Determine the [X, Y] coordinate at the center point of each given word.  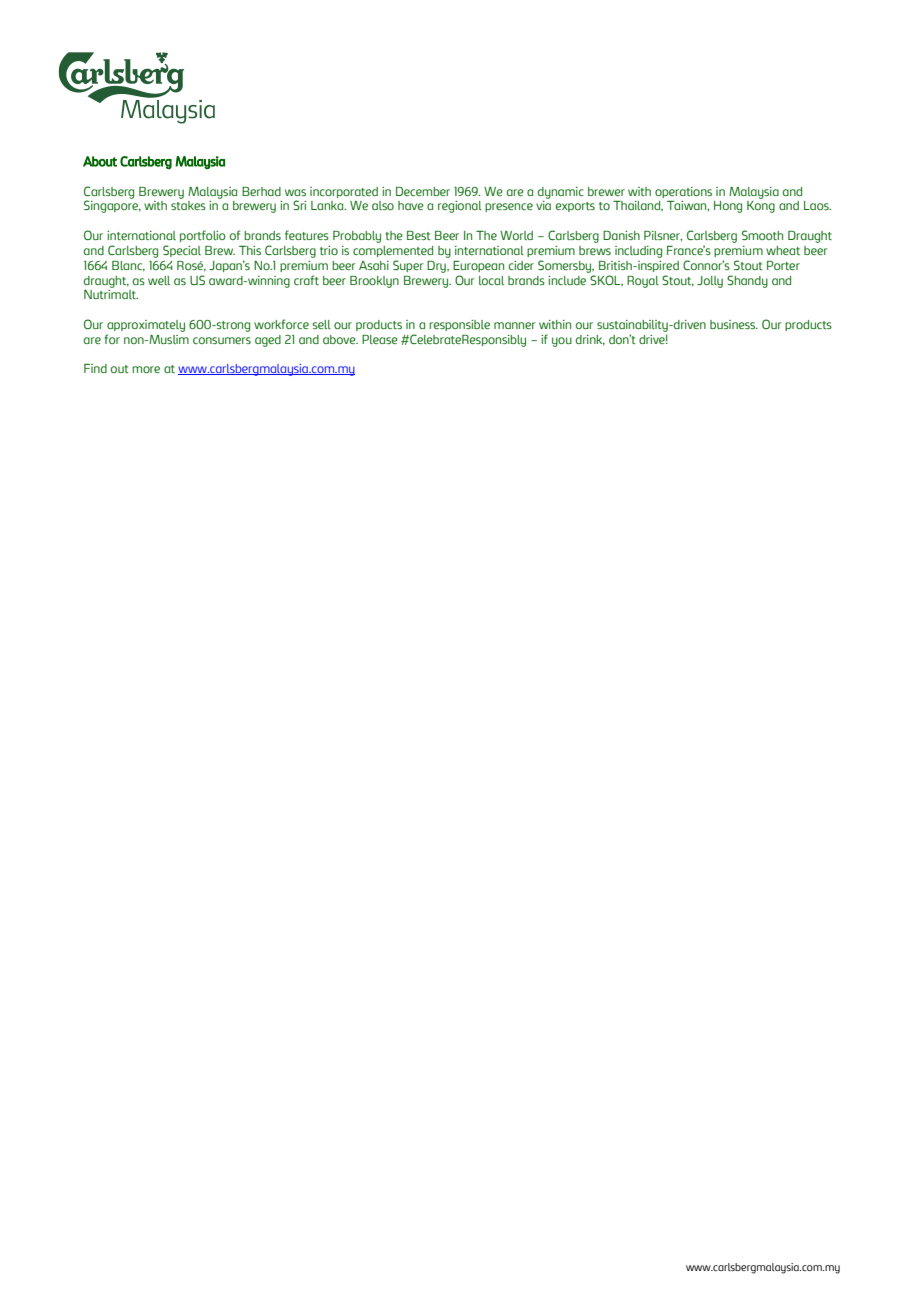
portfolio [203, 236]
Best [419, 235]
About [100, 161]
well [159, 280]
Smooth [762, 235]
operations [683, 192]
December [423, 191]
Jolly [710, 282]
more [146, 369]
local [491, 280]
